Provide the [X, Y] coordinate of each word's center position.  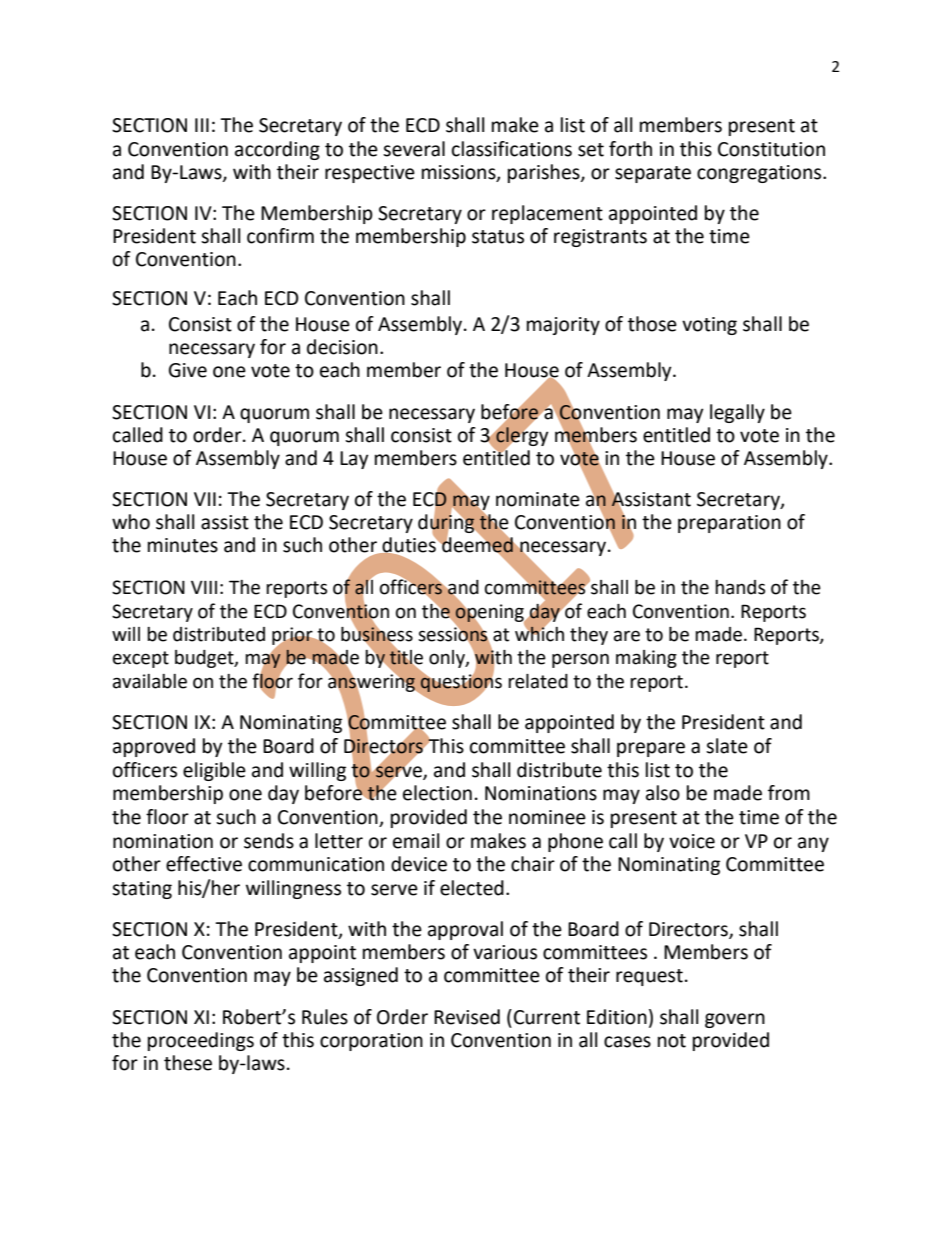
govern [735, 1020]
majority [563, 326]
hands [740, 587]
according [277, 150]
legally [737, 413]
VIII [204, 587]
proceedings [201, 1041]
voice [692, 841]
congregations [760, 174]
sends [269, 841]
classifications [512, 149]
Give [188, 370]
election [437, 793]
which [539, 633]
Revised [467, 1017]
